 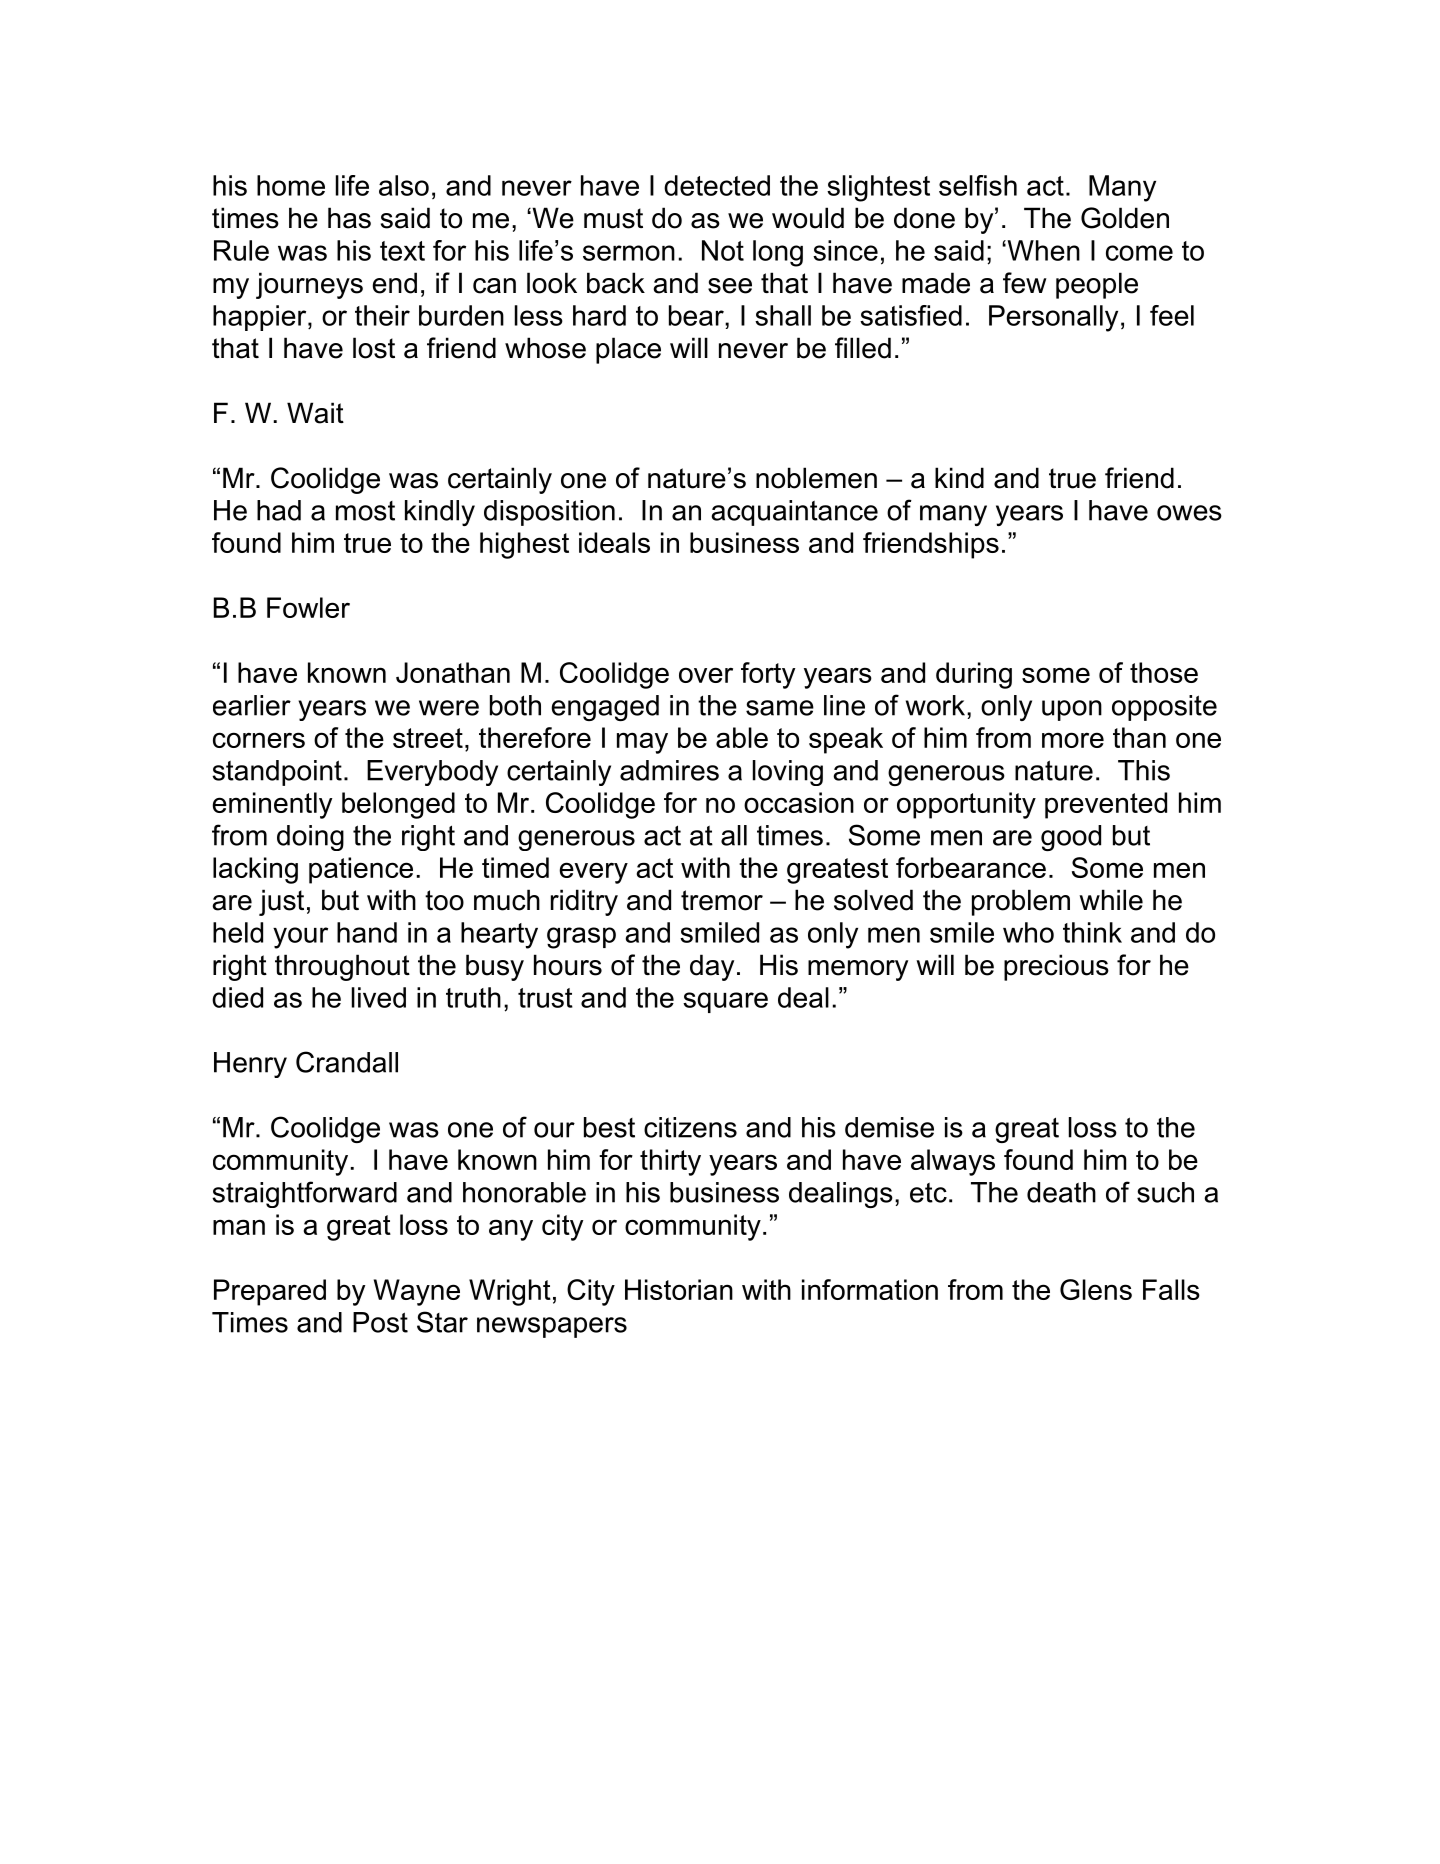 What do you see at coordinates (679, 1289) in the screenshot?
I see `Historian` at bounding box center [679, 1289].
